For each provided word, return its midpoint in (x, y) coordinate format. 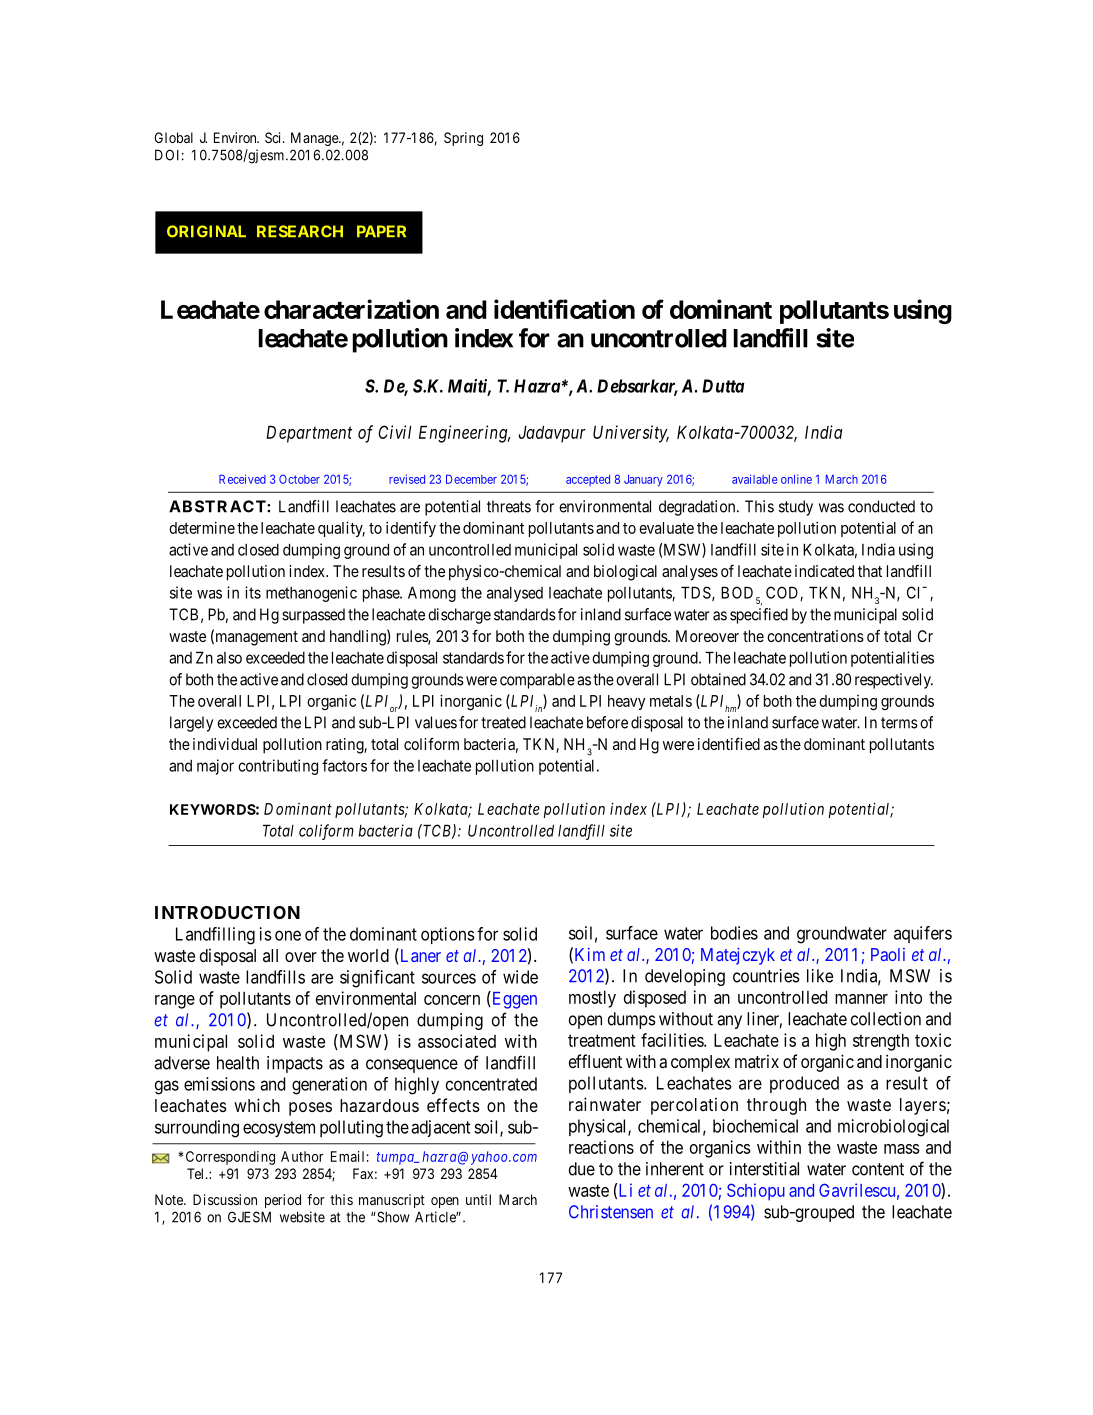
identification (564, 309)
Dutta (723, 386)
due (582, 1169)
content (878, 1169)
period (283, 1201)
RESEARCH (300, 231)
